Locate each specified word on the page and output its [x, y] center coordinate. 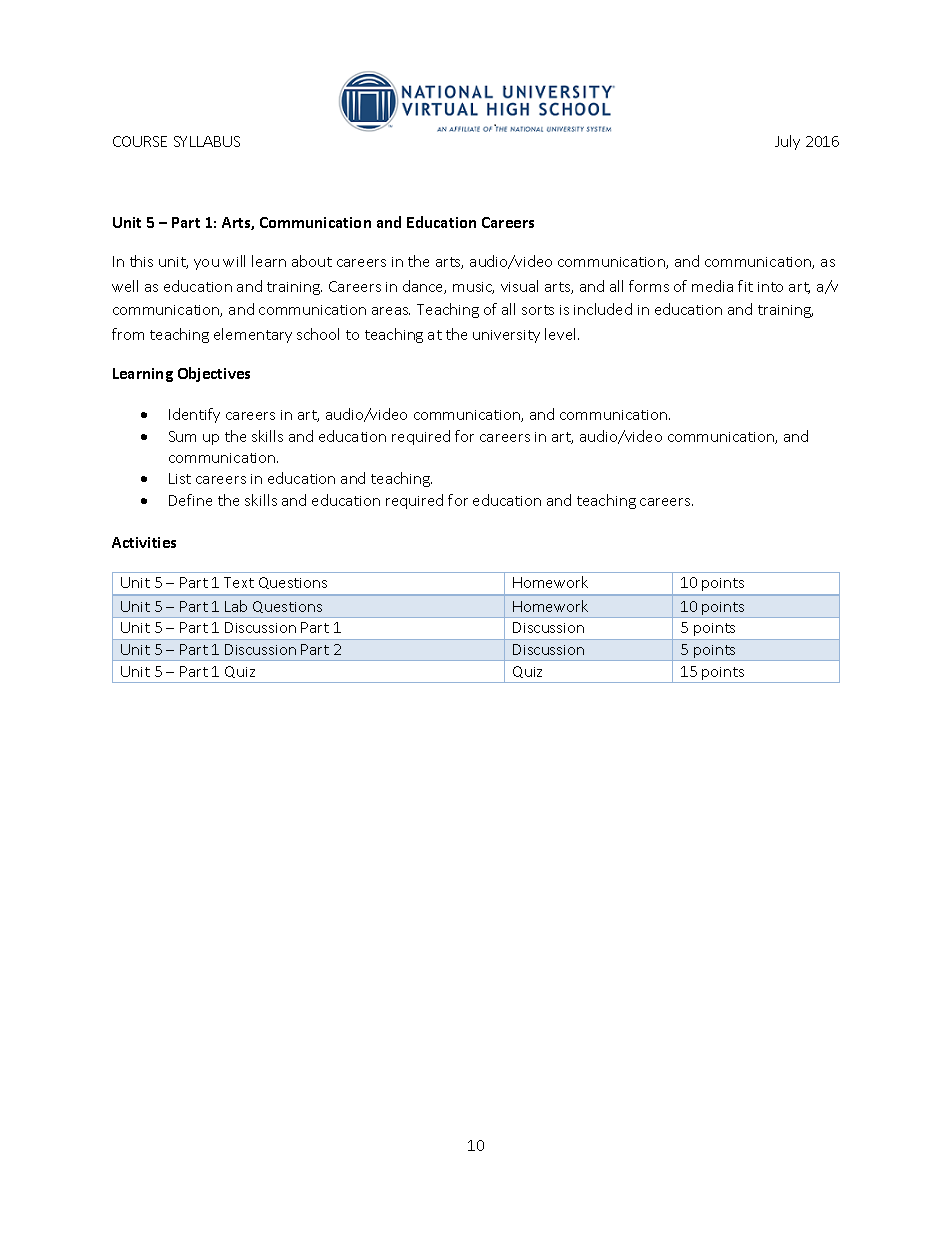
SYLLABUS [207, 141]
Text [239, 582]
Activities [144, 542]
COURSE [140, 141]
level [562, 334]
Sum [182, 436]
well [125, 286]
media [712, 286]
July [787, 142]
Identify [194, 415]
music [473, 288]
